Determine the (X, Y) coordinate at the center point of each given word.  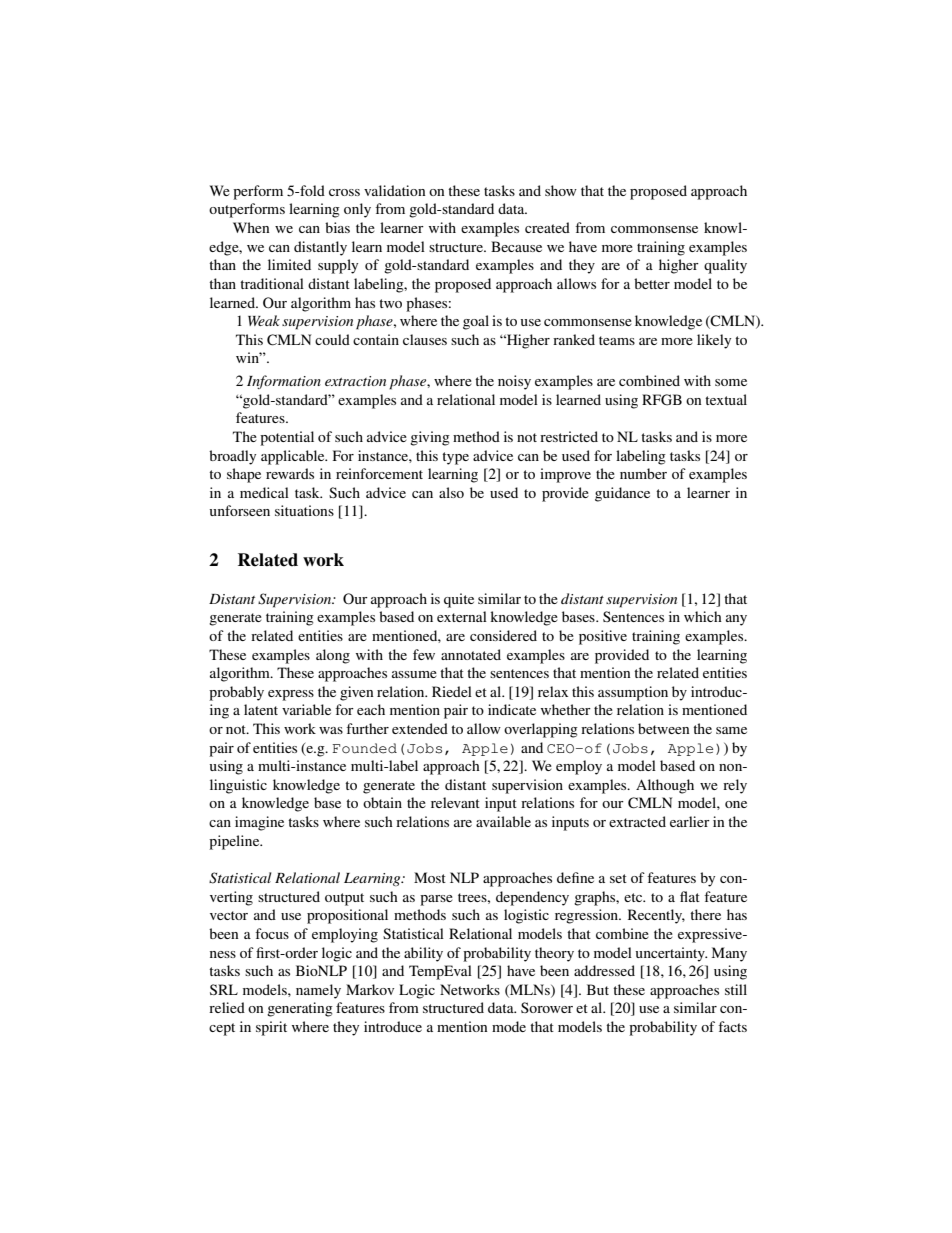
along (333, 656)
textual (726, 399)
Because (516, 246)
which (703, 616)
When (251, 227)
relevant (455, 802)
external (462, 616)
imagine (259, 823)
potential (287, 438)
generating (300, 1009)
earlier (690, 821)
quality (725, 266)
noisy (514, 382)
